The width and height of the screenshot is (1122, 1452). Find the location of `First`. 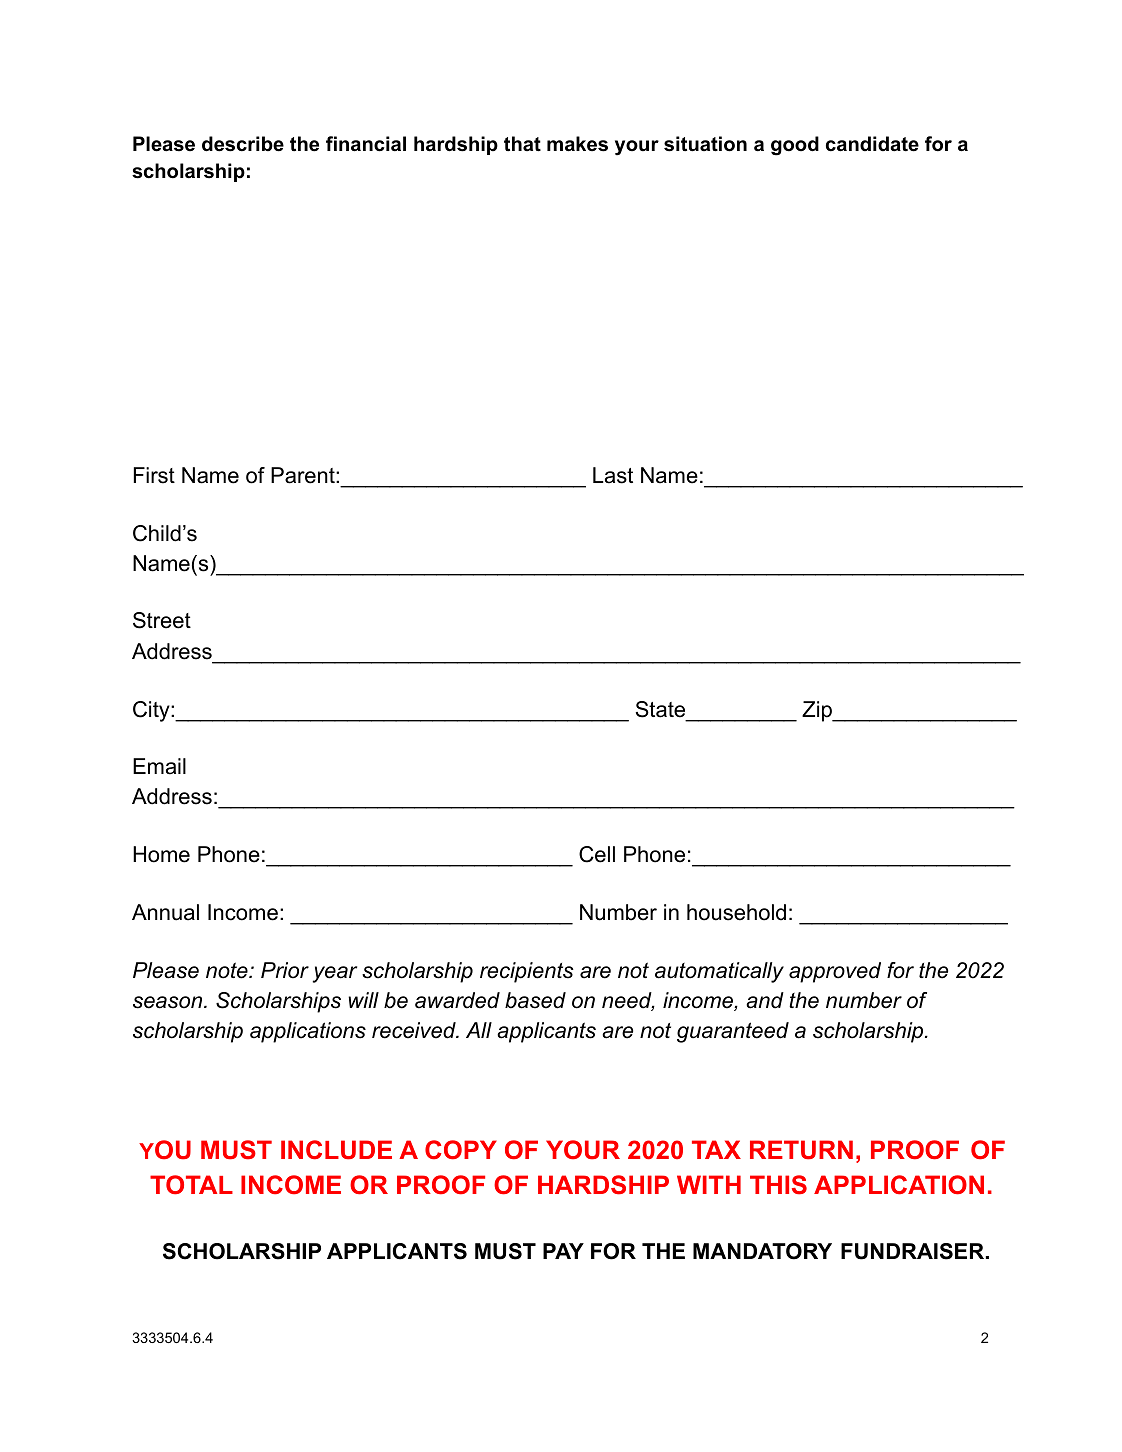

First is located at coordinates (154, 475).
